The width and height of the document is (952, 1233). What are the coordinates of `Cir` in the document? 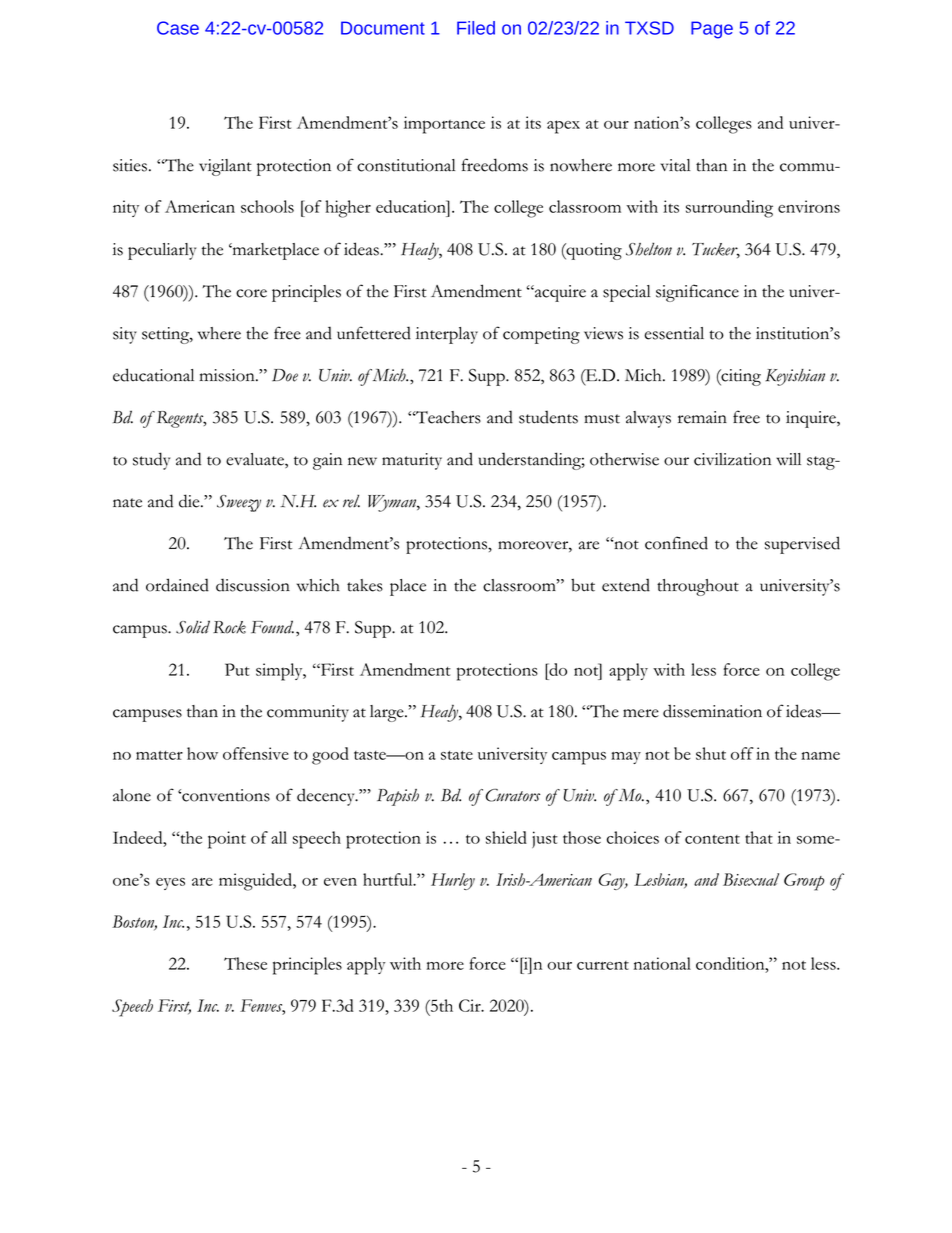 It's located at (471, 1005).
